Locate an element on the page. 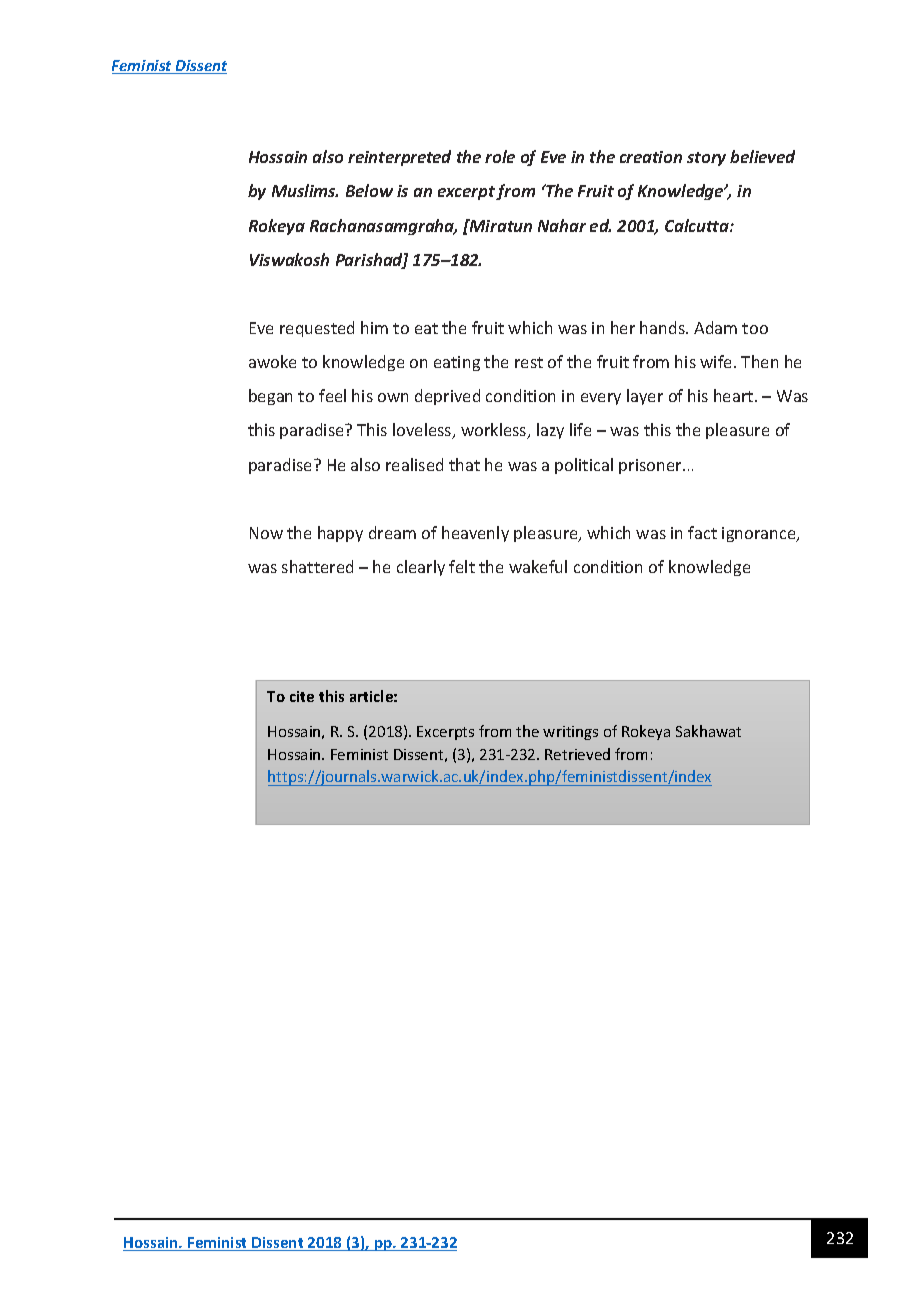 This image has width=924, height=1307. wife is located at coordinates (717, 361).
